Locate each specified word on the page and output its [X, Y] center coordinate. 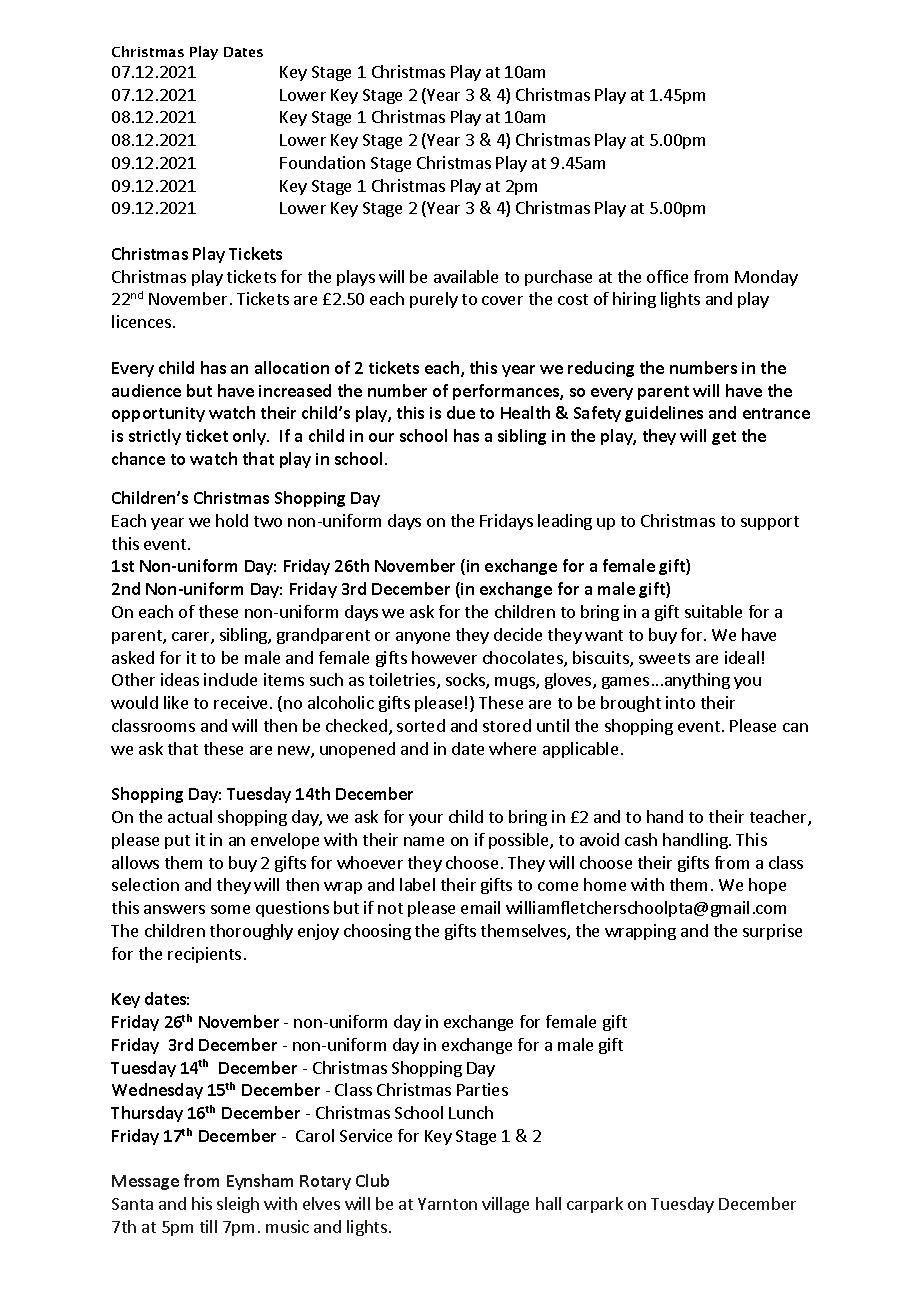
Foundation [322, 162]
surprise [772, 932]
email [480, 907]
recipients [204, 955]
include [230, 679]
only [251, 437]
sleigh [238, 1205]
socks [466, 681]
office [667, 276]
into [680, 702]
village [505, 1205]
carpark [595, 1205]
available [466, 276]
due [461, 412]
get [724, 438]
